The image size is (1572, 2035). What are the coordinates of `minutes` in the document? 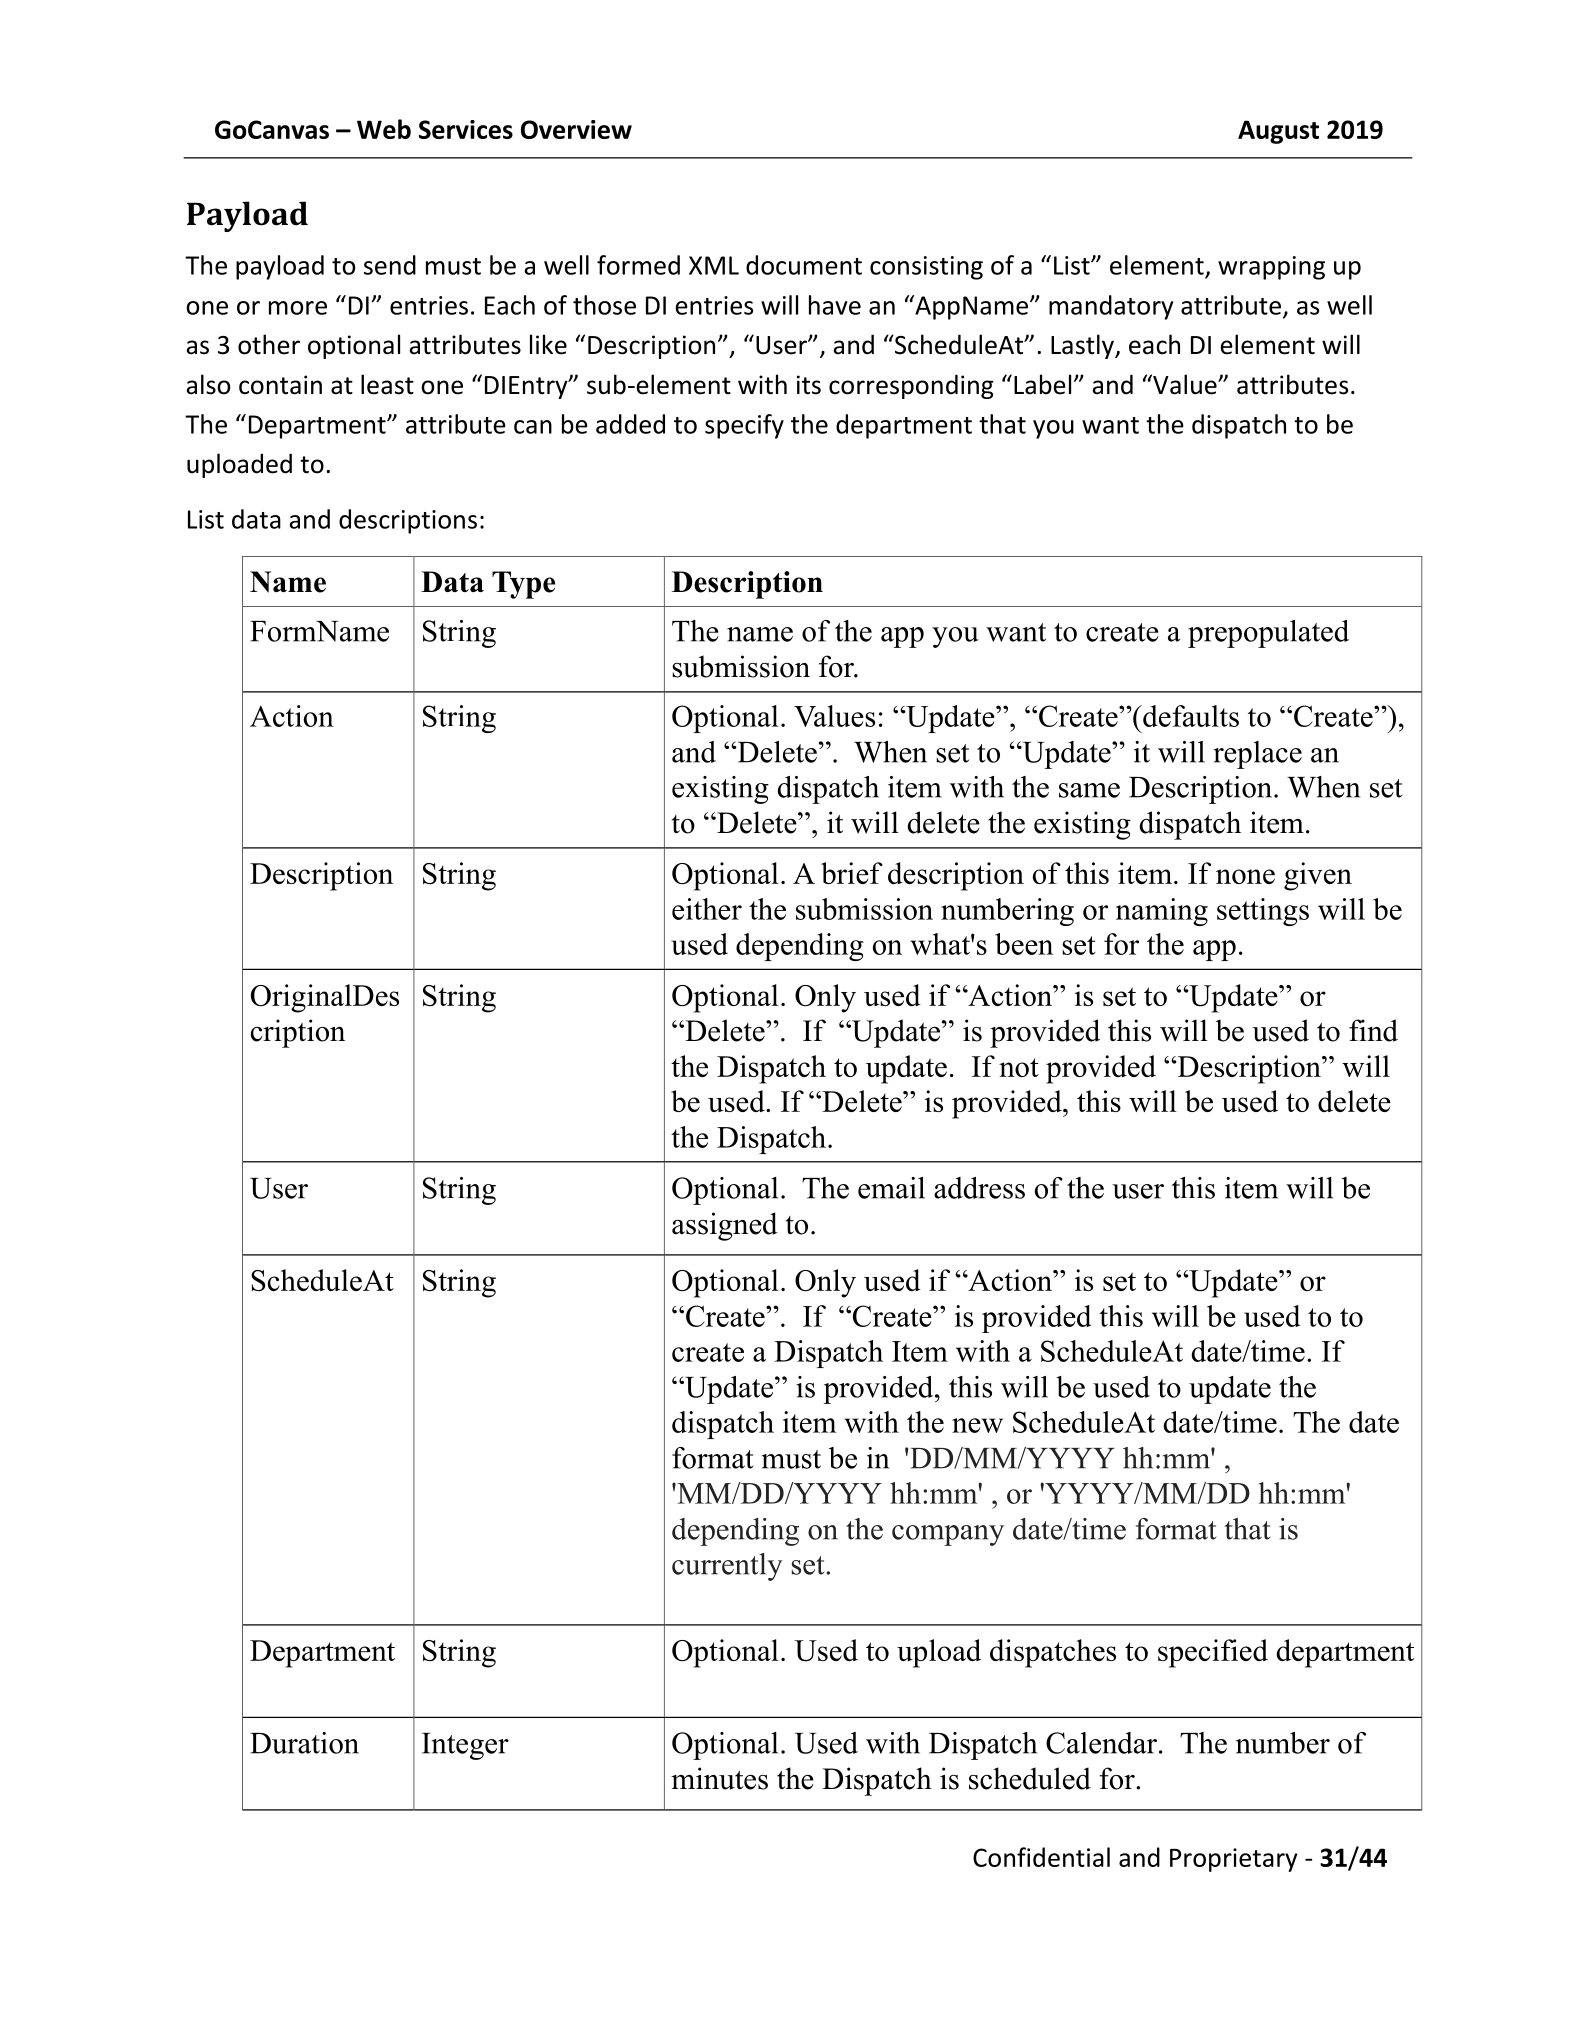 It's located at (719, 1778).
